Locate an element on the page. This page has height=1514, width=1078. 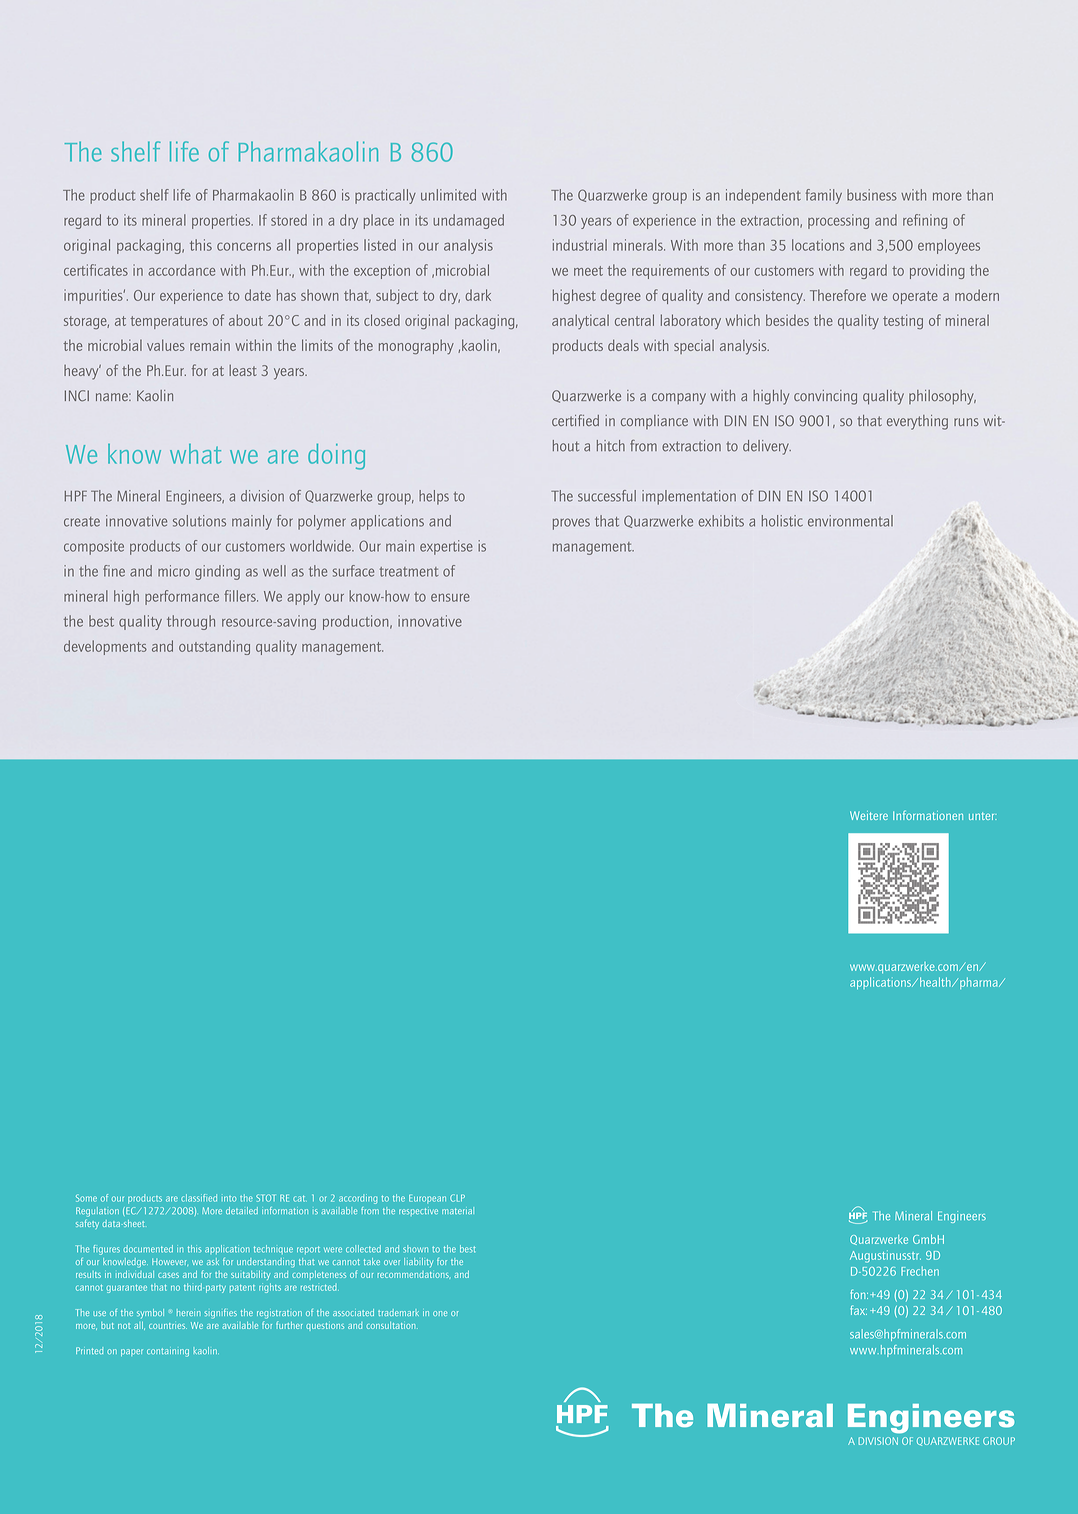
ensure is located at coordinates (450, 597).
